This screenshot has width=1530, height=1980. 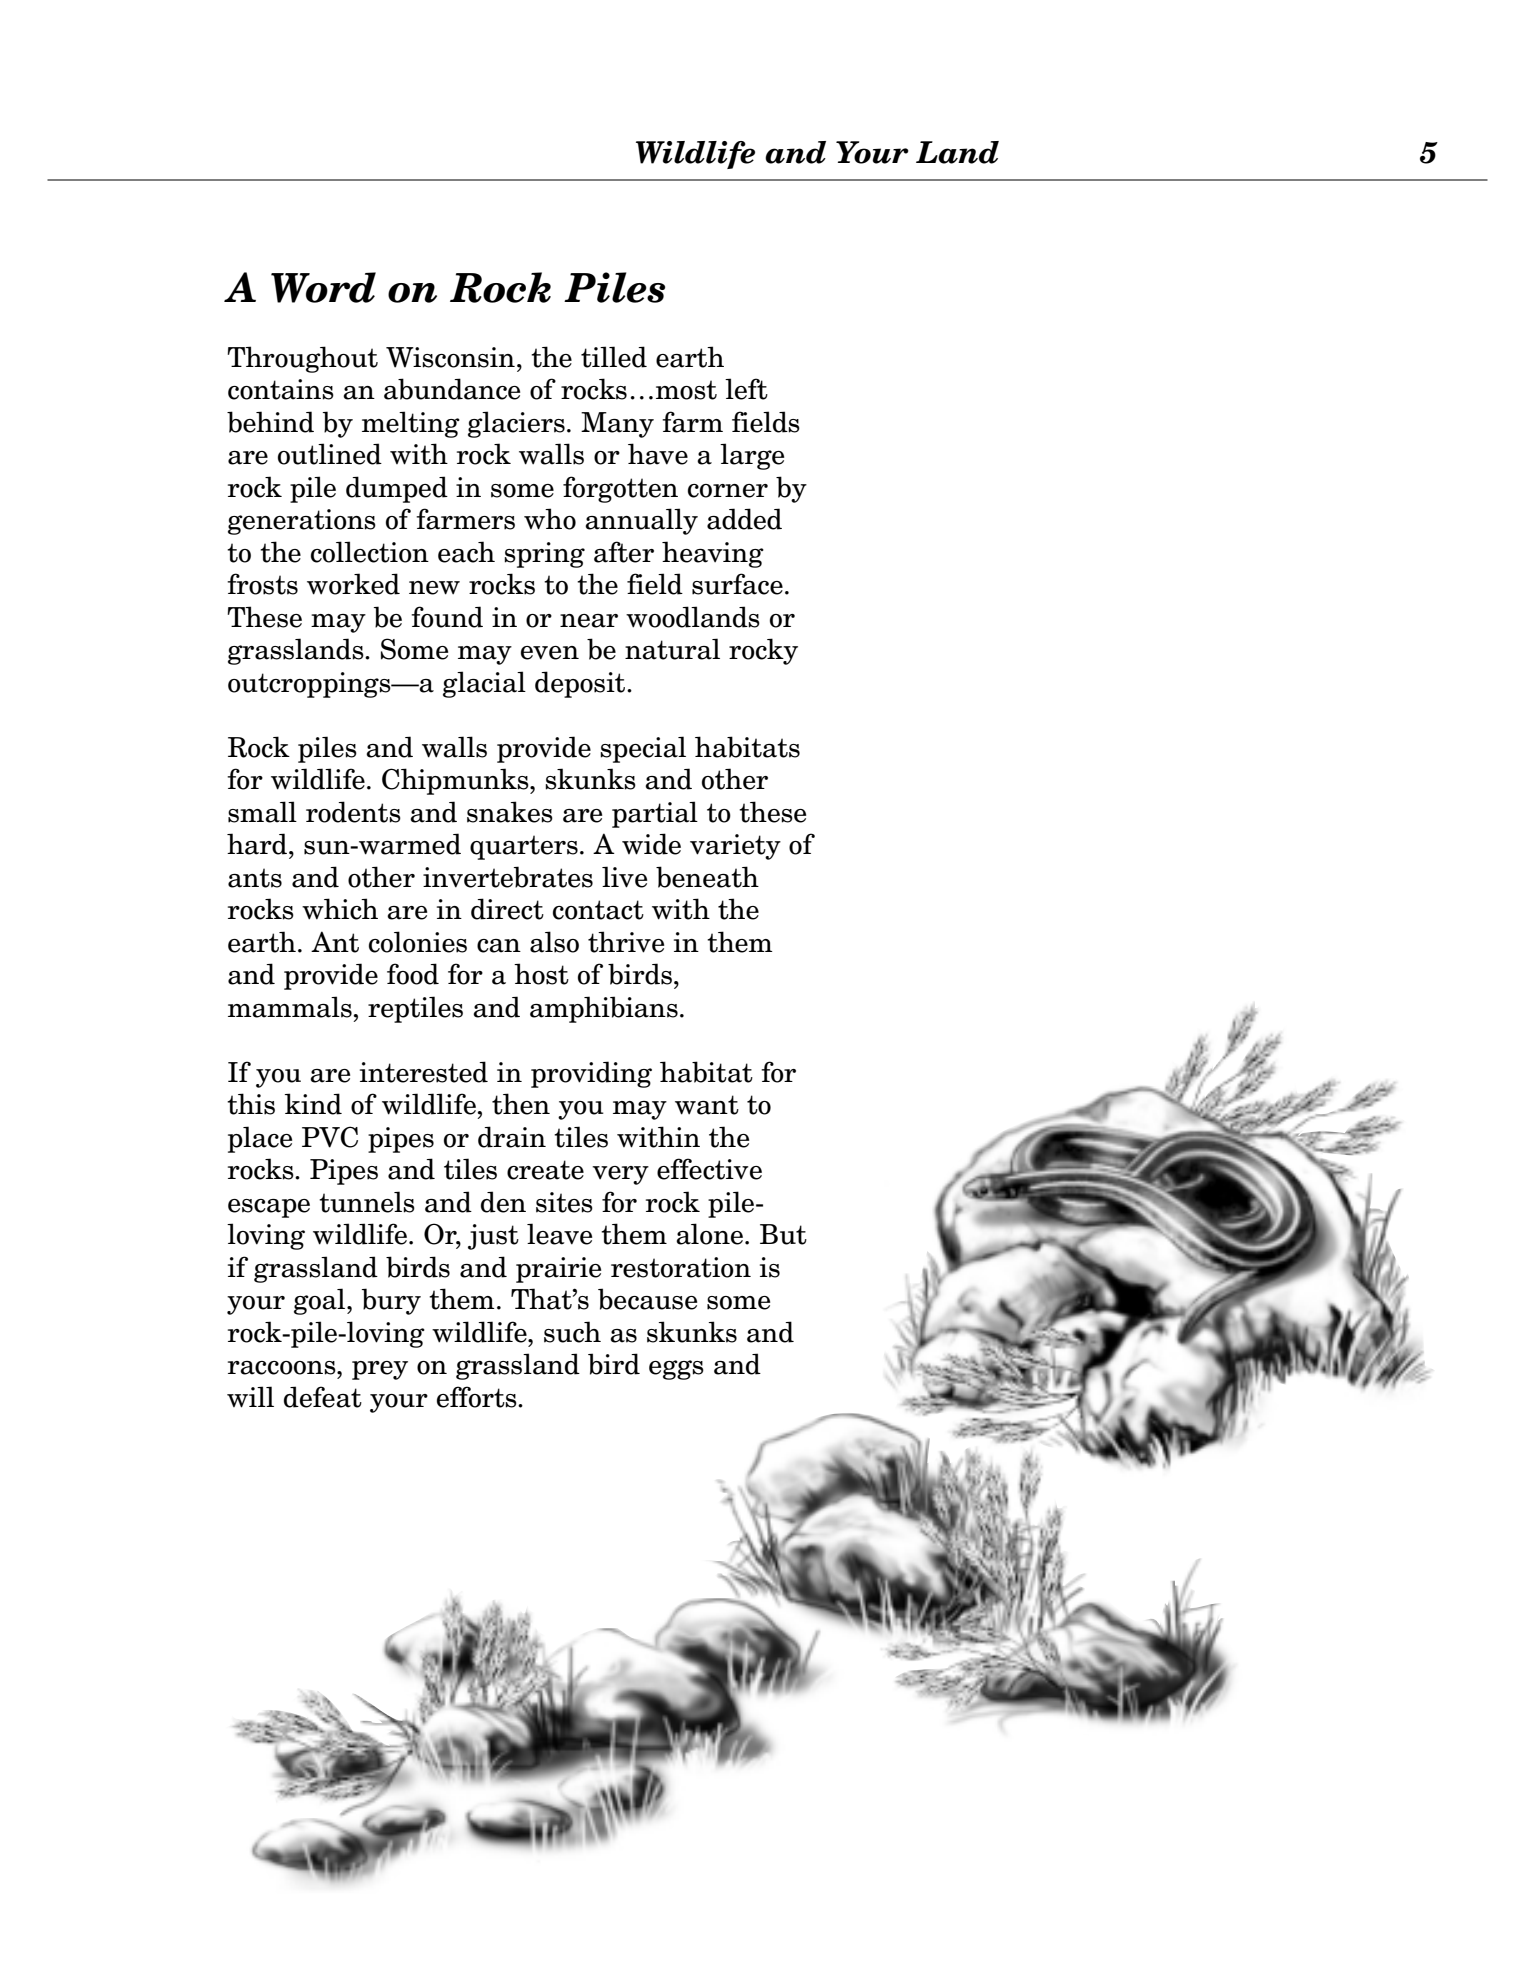 What do you see at coordinates (746, 389) in the screenshot?
I see `left` at bounding box center [746, 389].
